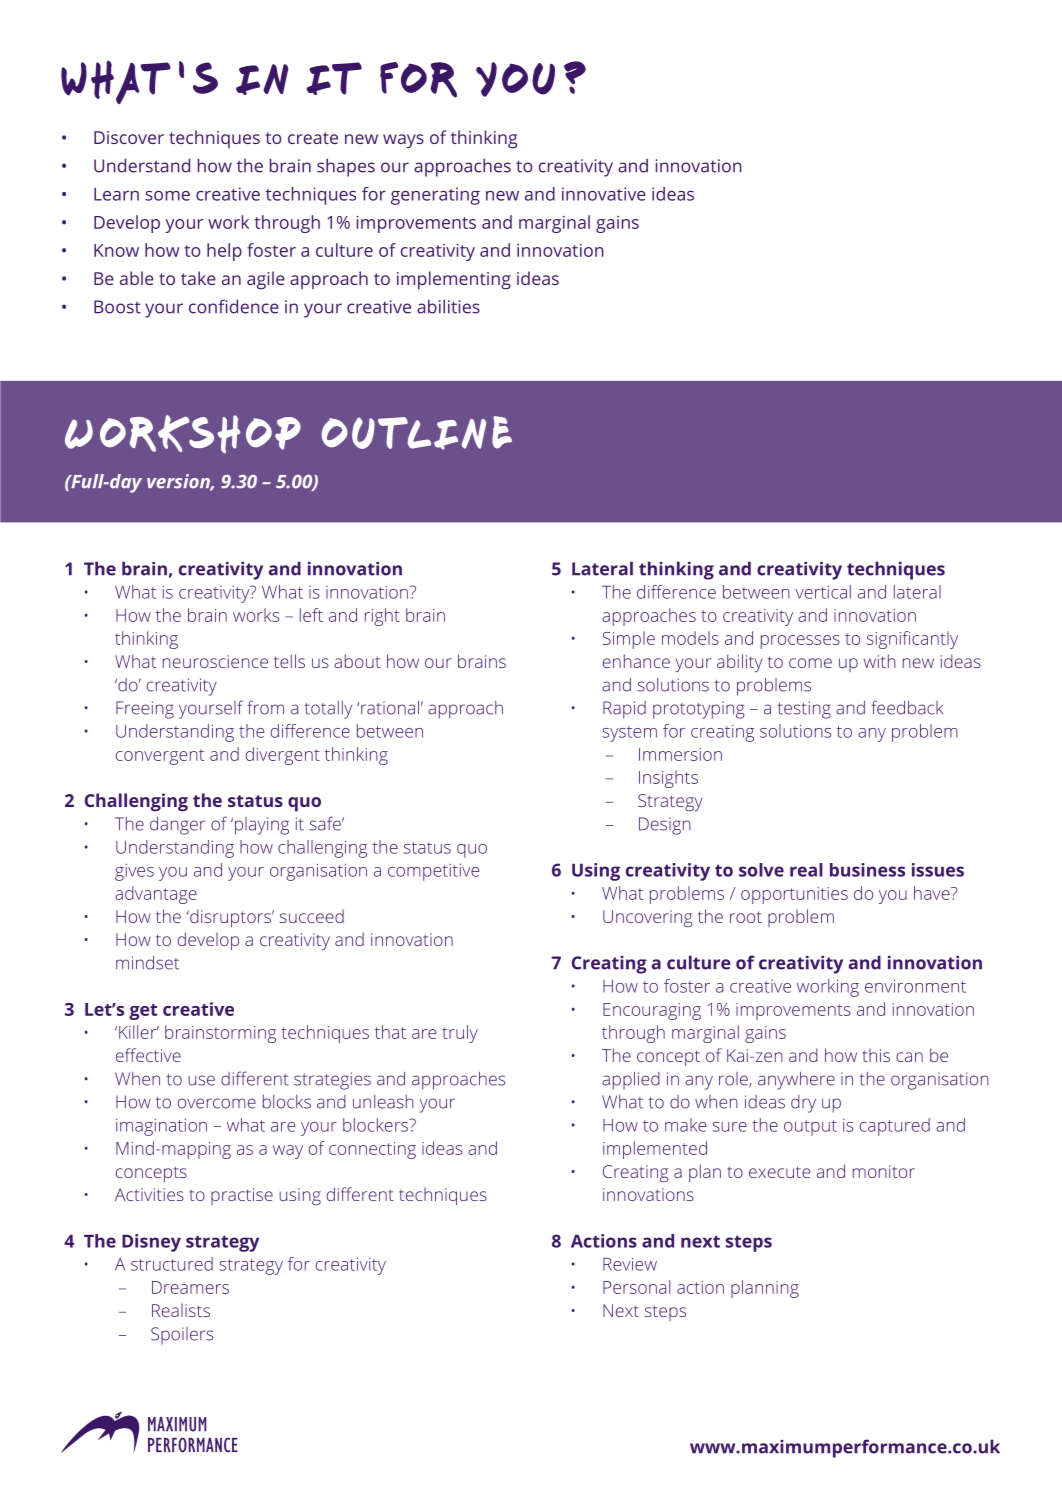  What do you see at coordinates (448, 306) in the document?
I see `abilities` at bounding box center [448, 306].
